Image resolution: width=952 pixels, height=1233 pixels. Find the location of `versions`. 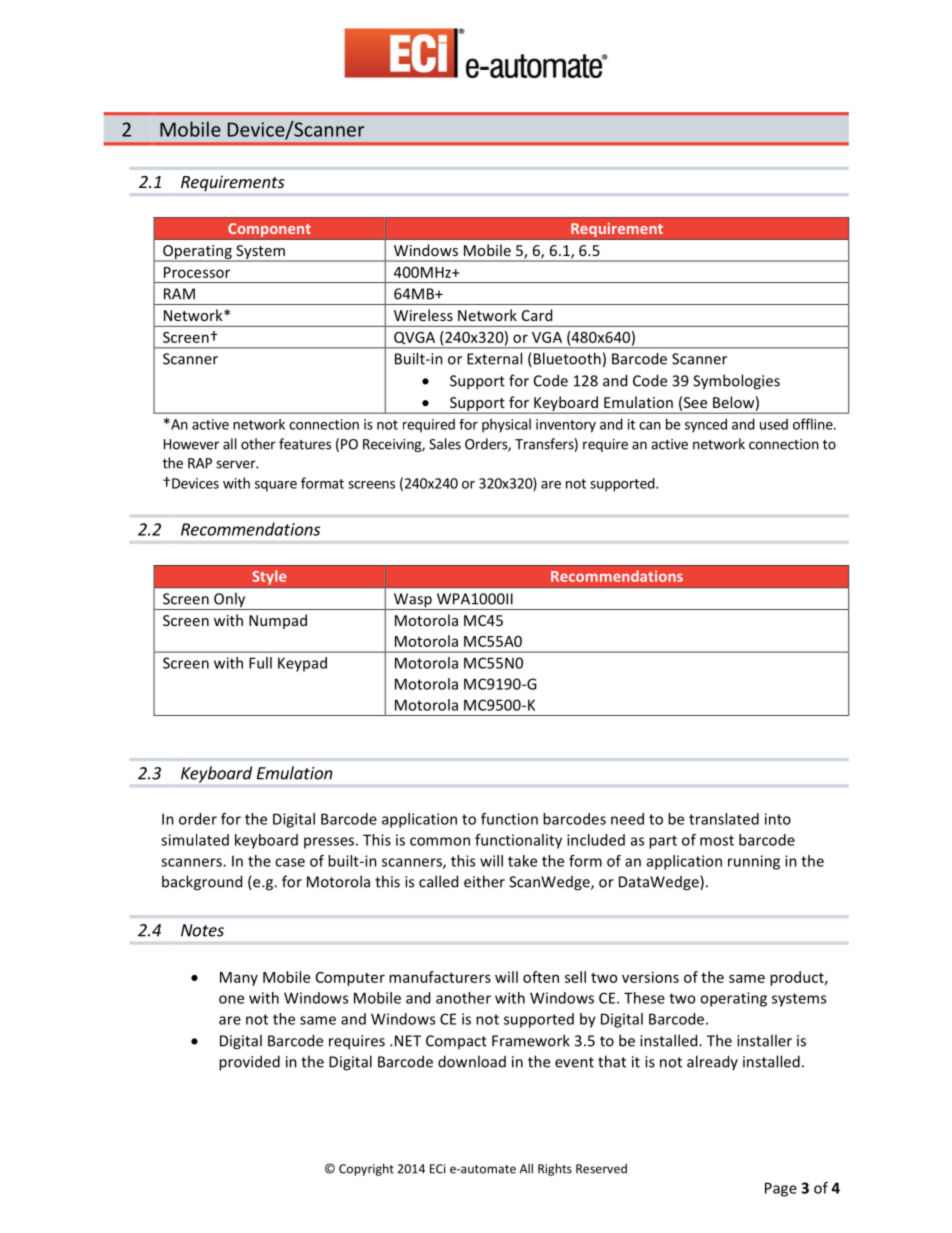

versions is located at coordinates (650, 977).
